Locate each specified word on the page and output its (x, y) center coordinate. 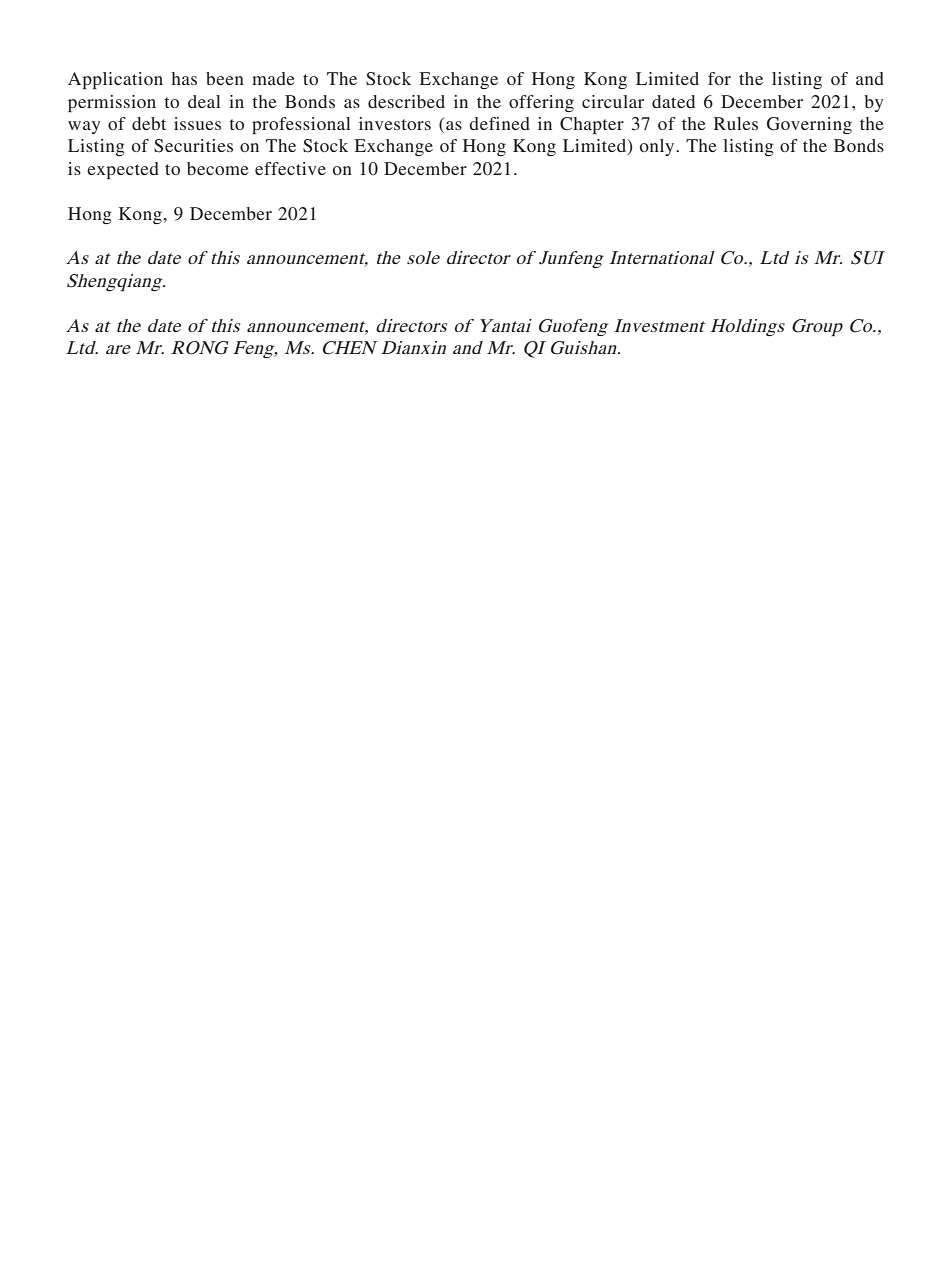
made (273, 78)
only (658, 147)
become (218, 168)
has (184, 78)
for (719, 78)
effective (290, 168)
